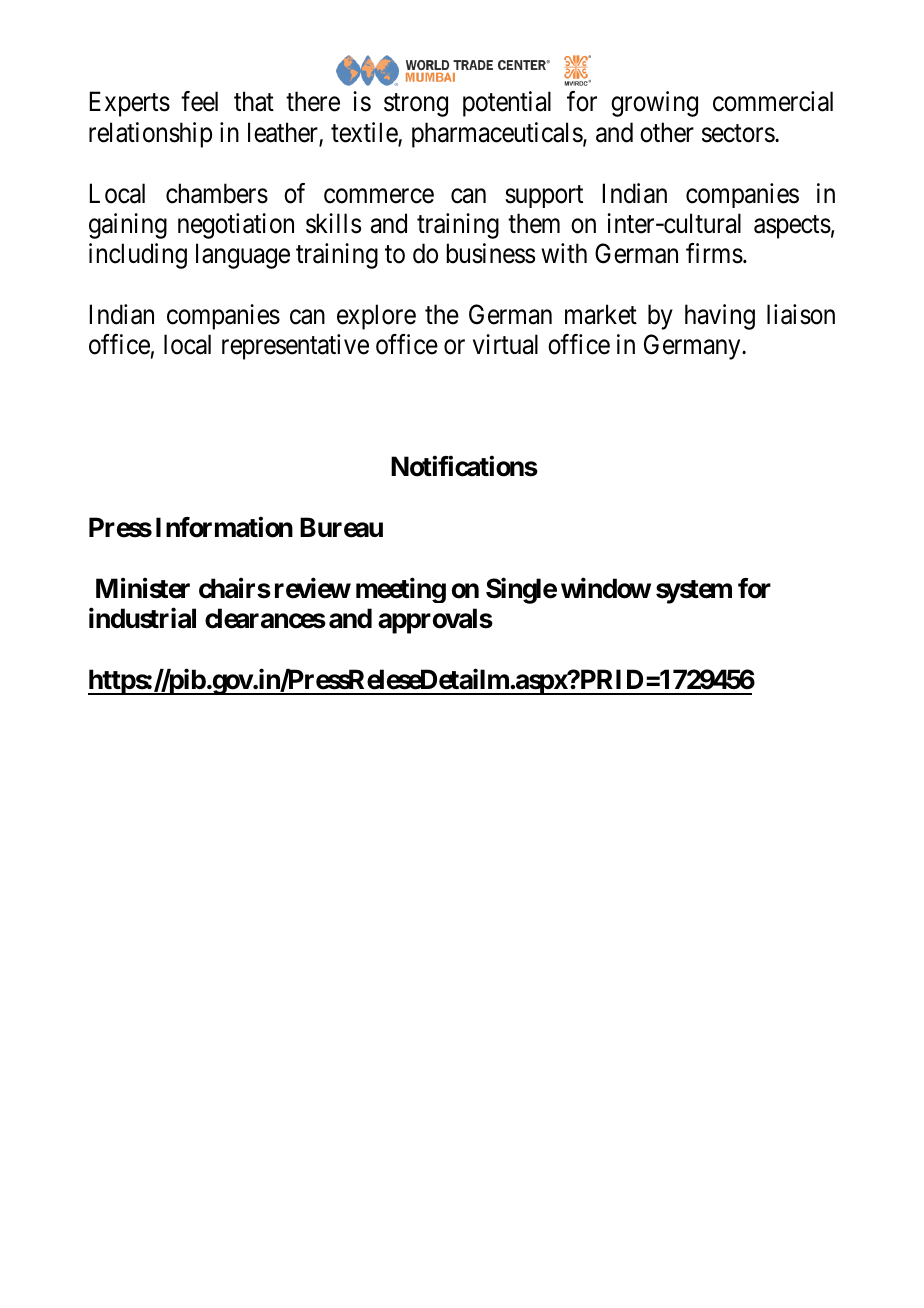 This screenshot has width=924, height=1308. I want to click on feel, so click(199, 101).
